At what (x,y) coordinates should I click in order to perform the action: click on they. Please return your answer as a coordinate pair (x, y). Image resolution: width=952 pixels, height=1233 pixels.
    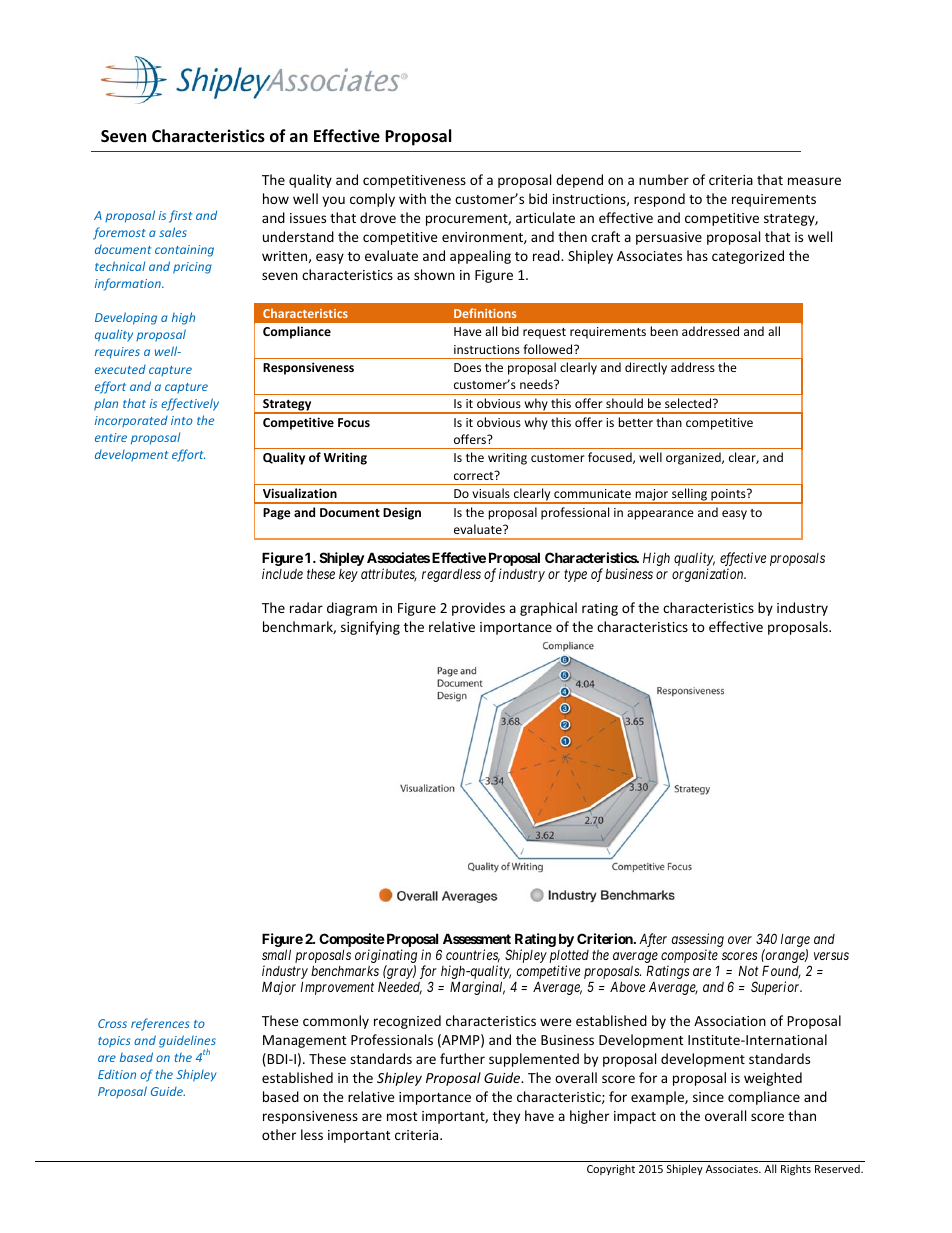
    Looking at the image, I should click on (506, 1117).
